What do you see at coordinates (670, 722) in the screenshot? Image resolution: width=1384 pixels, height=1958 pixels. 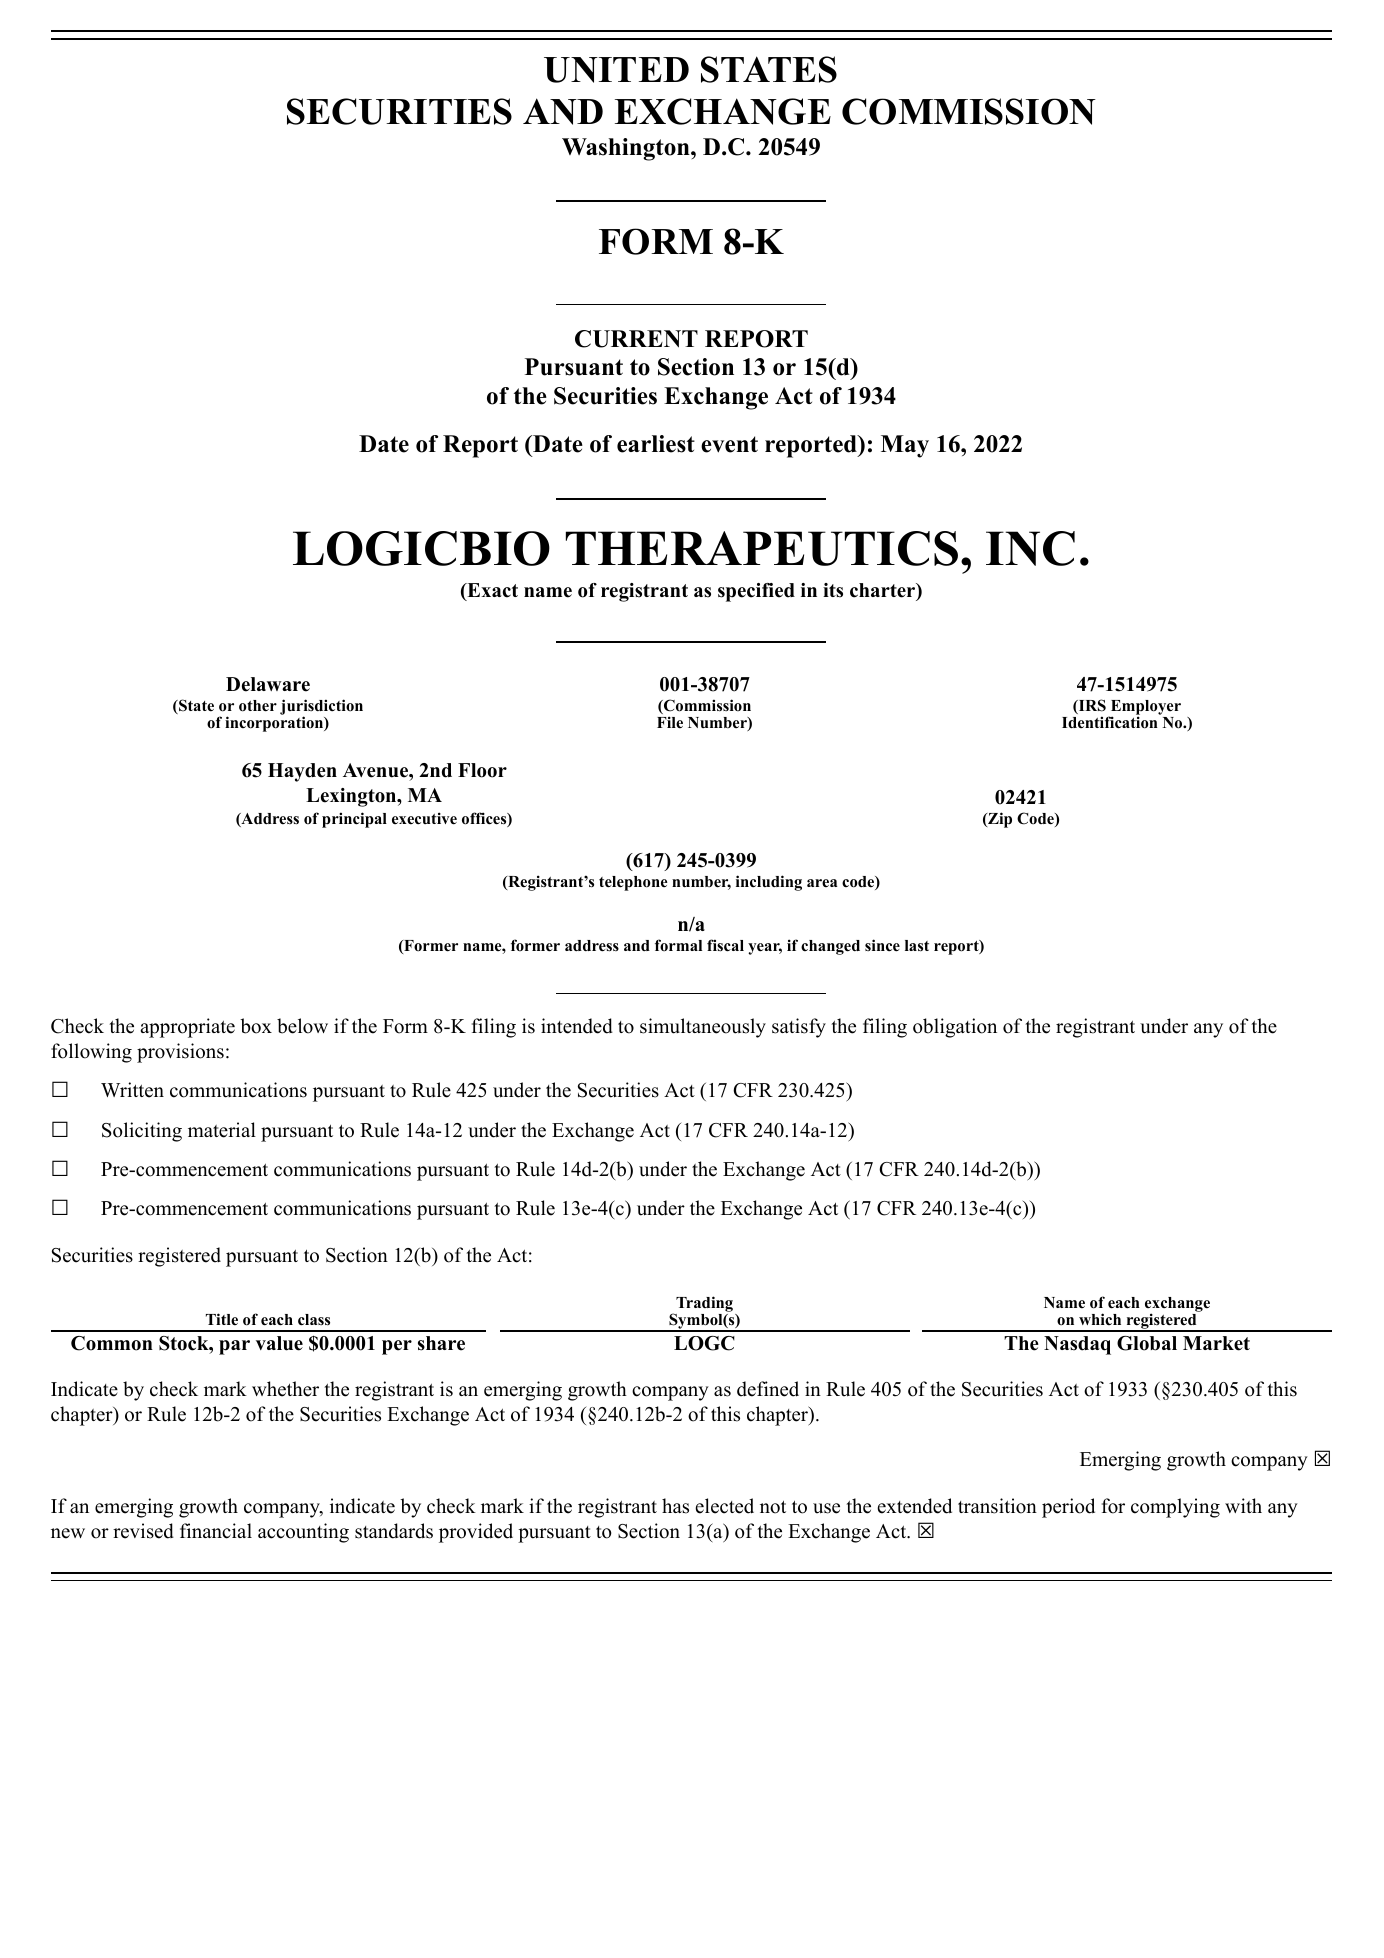 I see `File` at bounding box center [670, 722].
